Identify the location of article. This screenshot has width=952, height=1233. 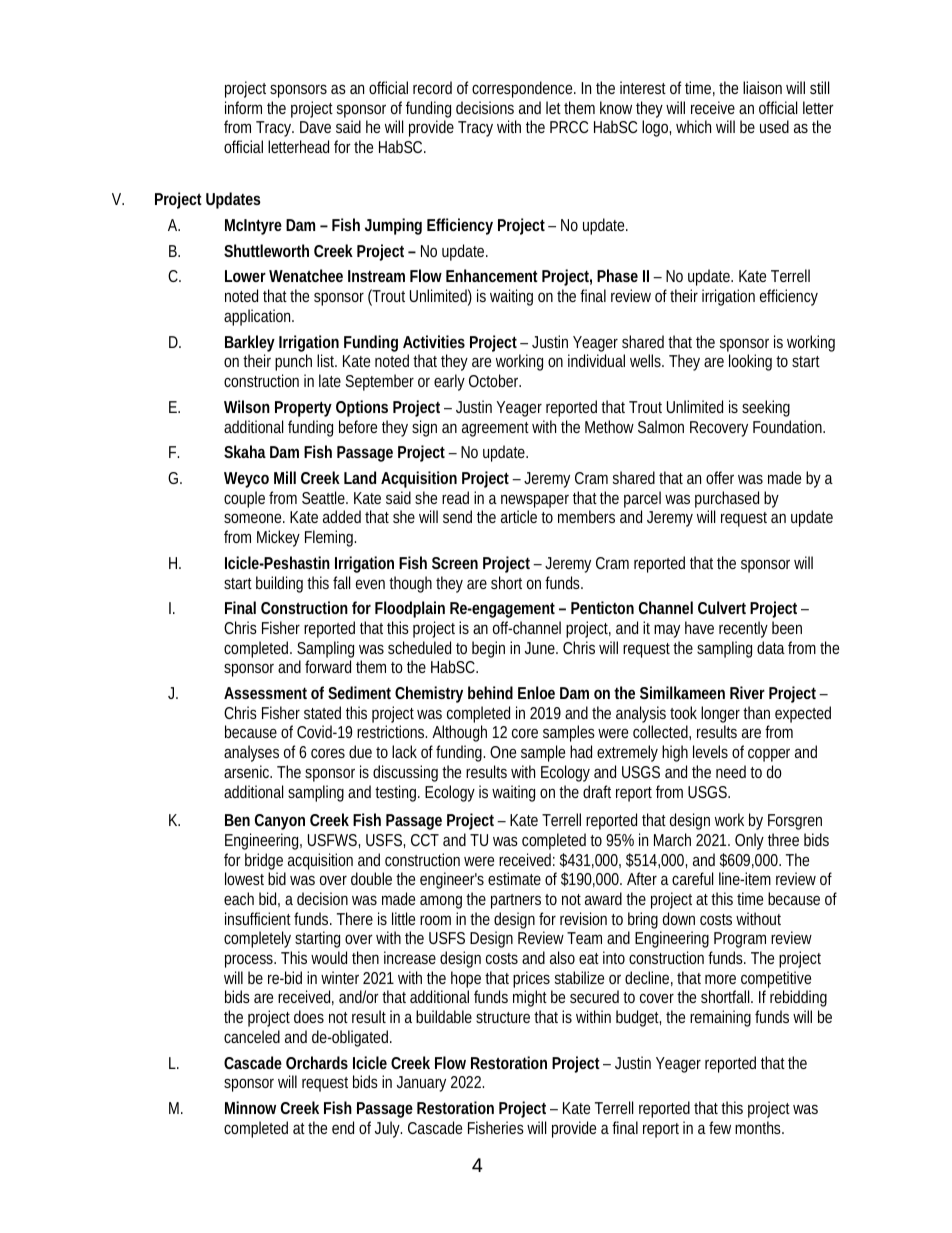
(519, 516).
